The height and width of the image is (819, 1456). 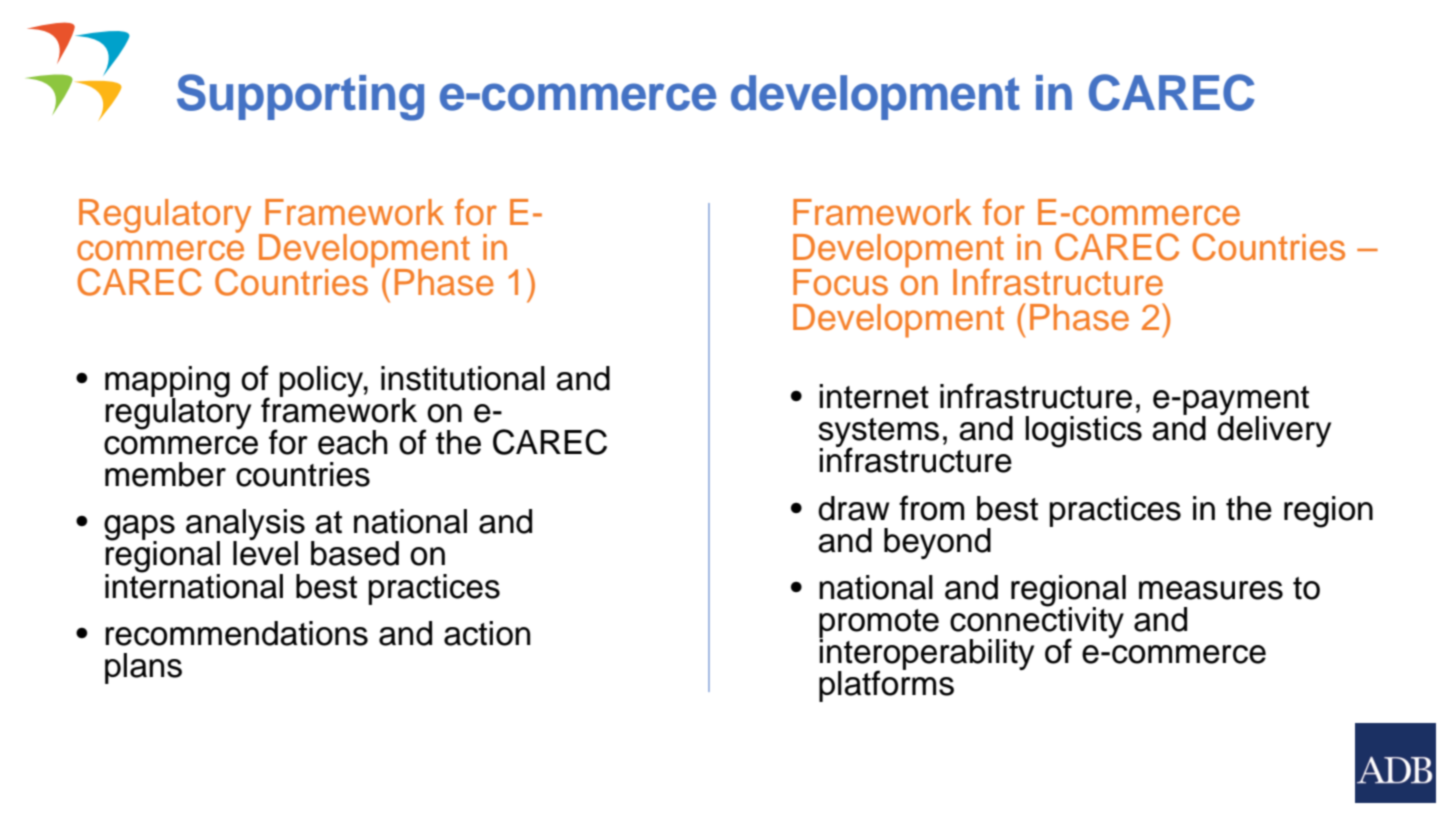 I want to click on measures, so click(x=1211, y=590).
